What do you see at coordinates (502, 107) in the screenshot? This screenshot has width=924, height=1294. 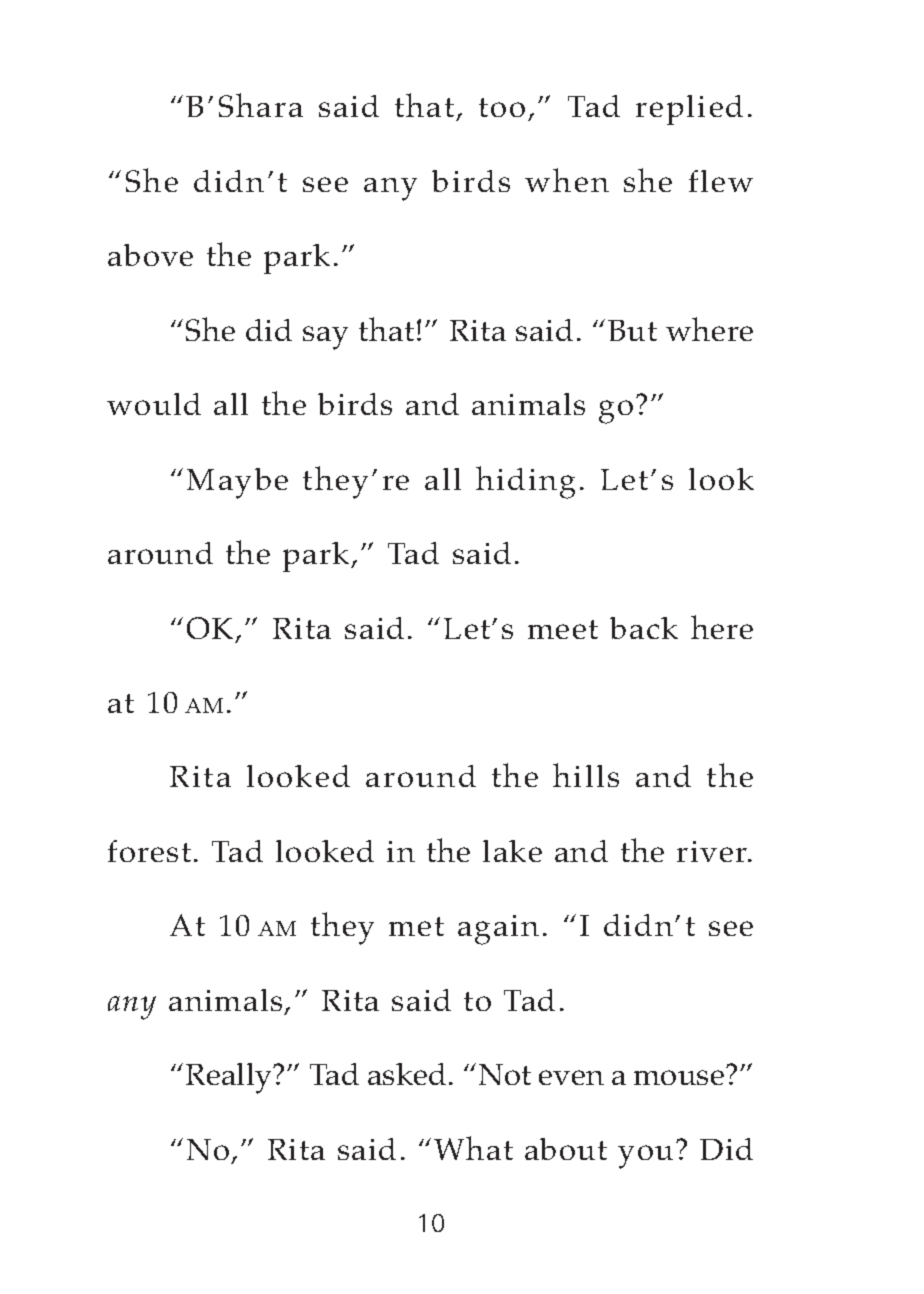 I see `too` at bounding box center [502, 107].
